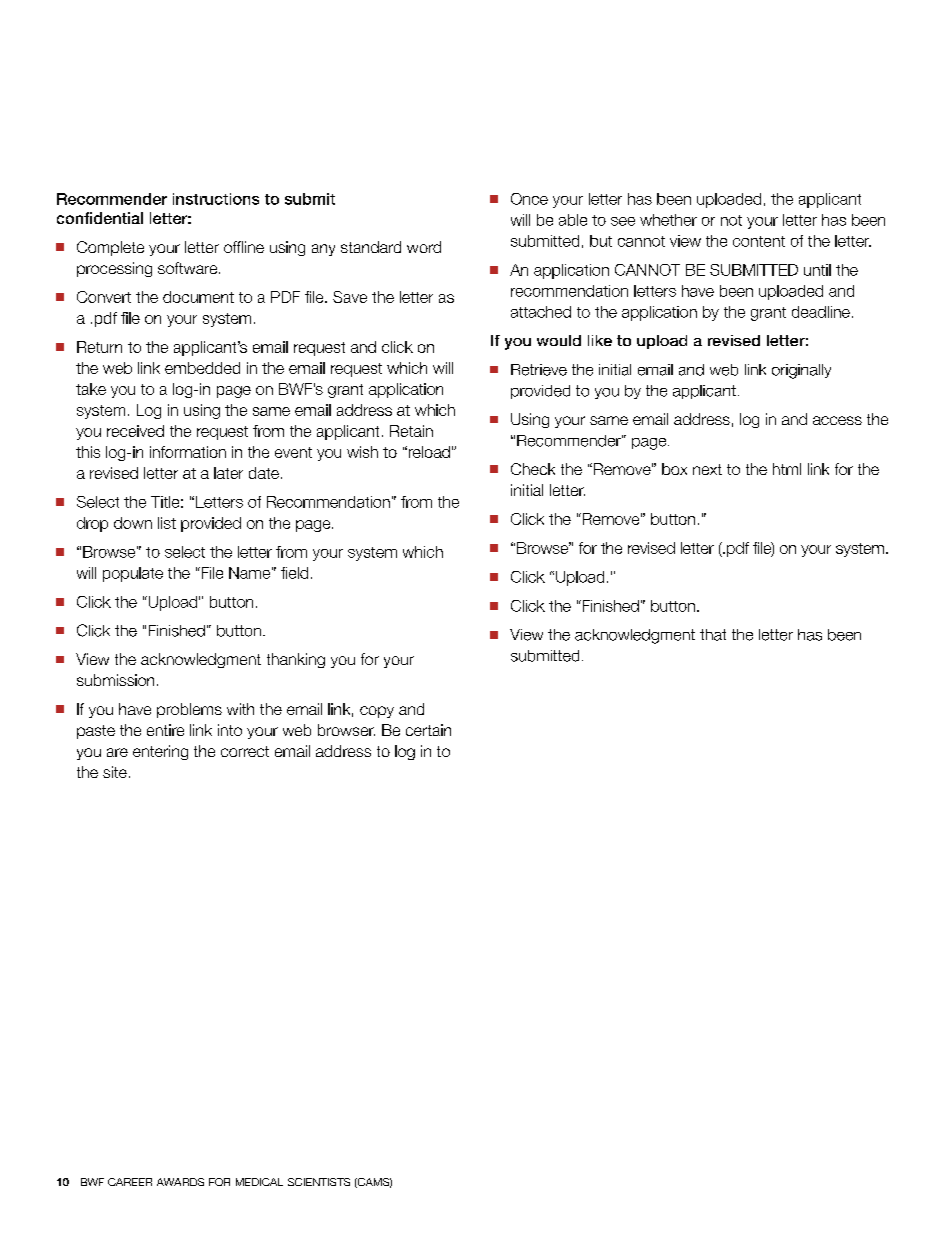  I want to click on problems, so click(189, 710).
